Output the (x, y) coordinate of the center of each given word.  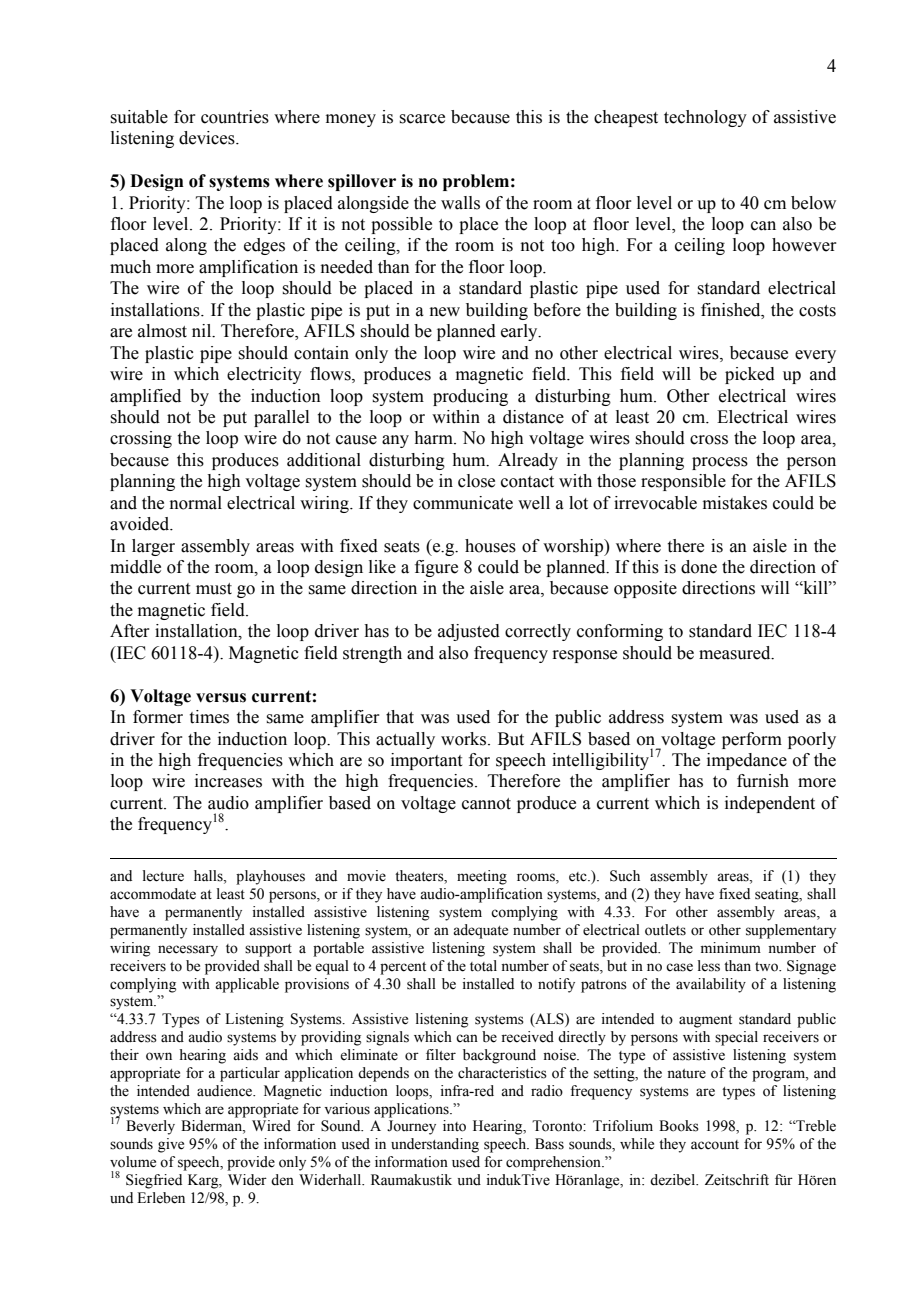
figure (436, 568)
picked (750, 375)
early (520, 332)
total (483, 966)
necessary (188, 951)
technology (705, 118)
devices (208, 138)
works (465, 739)
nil (203, 331)
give (171, 1145)
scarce (422, 119)
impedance (747, 761)
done (699, 567)
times (209, 717)
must (214, 589)
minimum (731, 947)
